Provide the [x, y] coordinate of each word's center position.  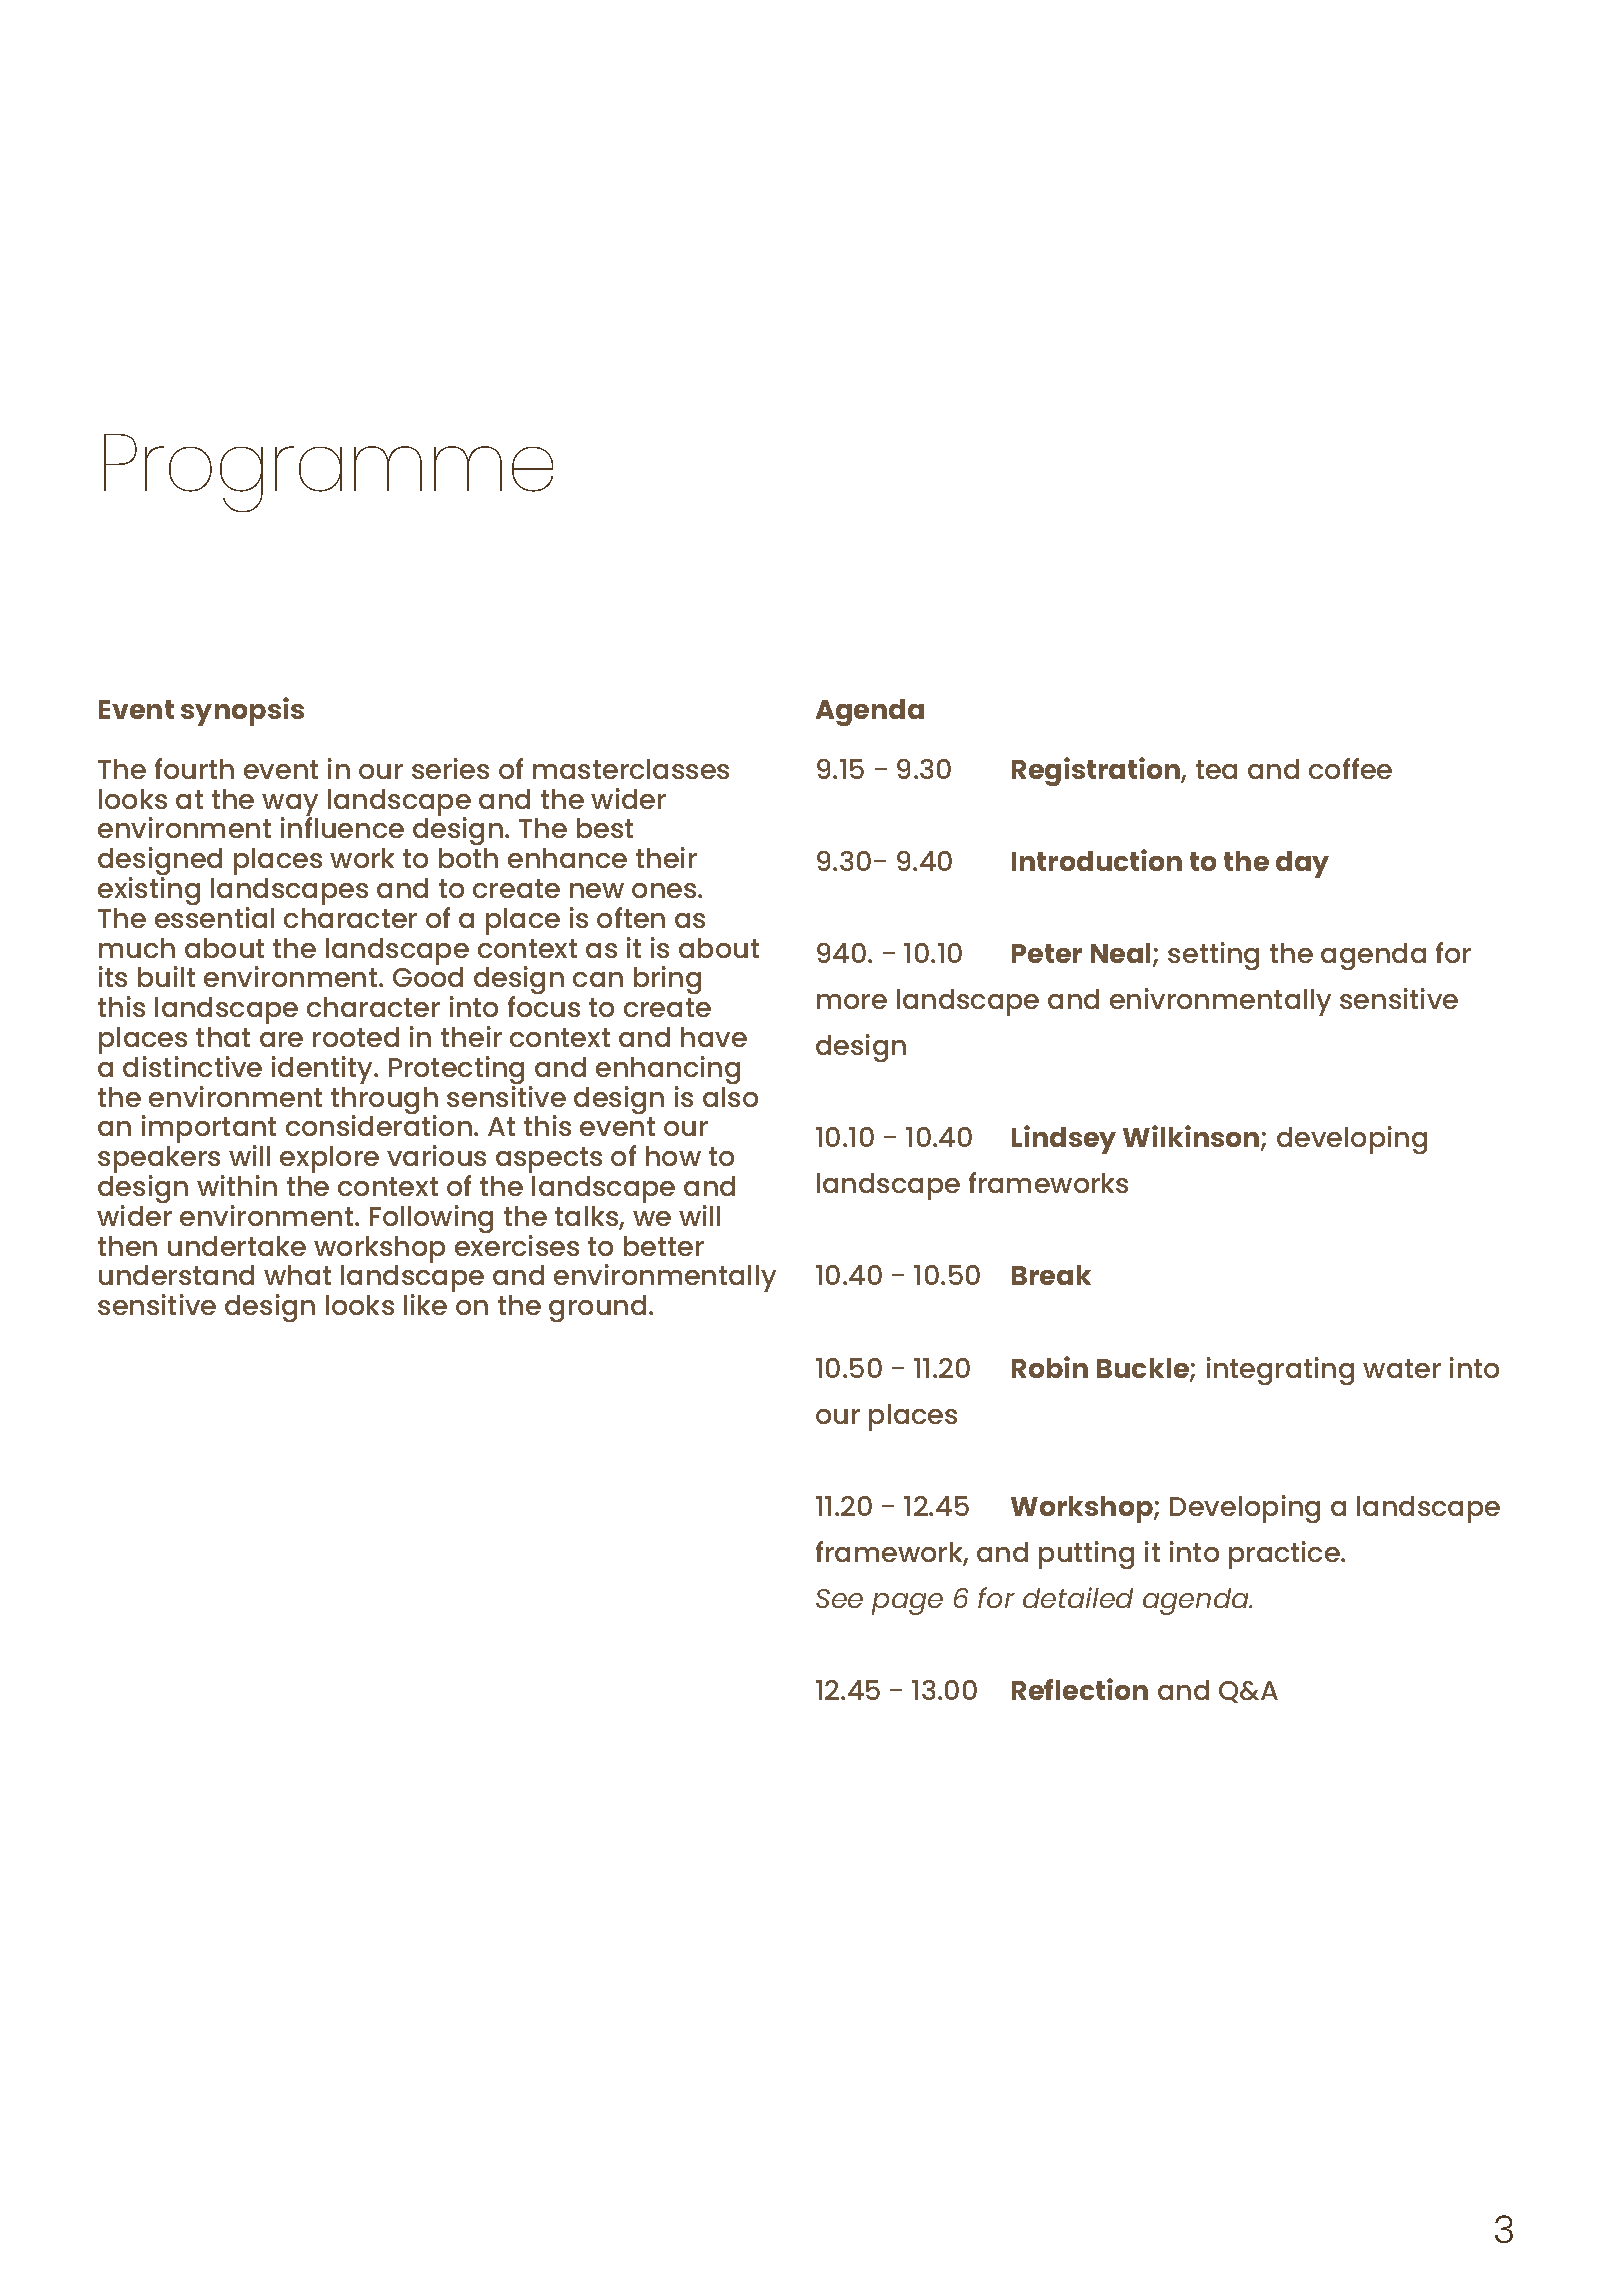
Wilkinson [1192, 1137]
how [673, 1156]
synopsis [242, 711]
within [237, 1185]
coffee [1350, 768]
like [425, 1304]
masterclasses [631, 769]
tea [1216, 769]
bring [667, 980]
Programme [328, 473]
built [166, 976]
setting [1213, 956]
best [605, 828]
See [839, 1598]
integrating [1280, 1371]
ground [597, 1308]
